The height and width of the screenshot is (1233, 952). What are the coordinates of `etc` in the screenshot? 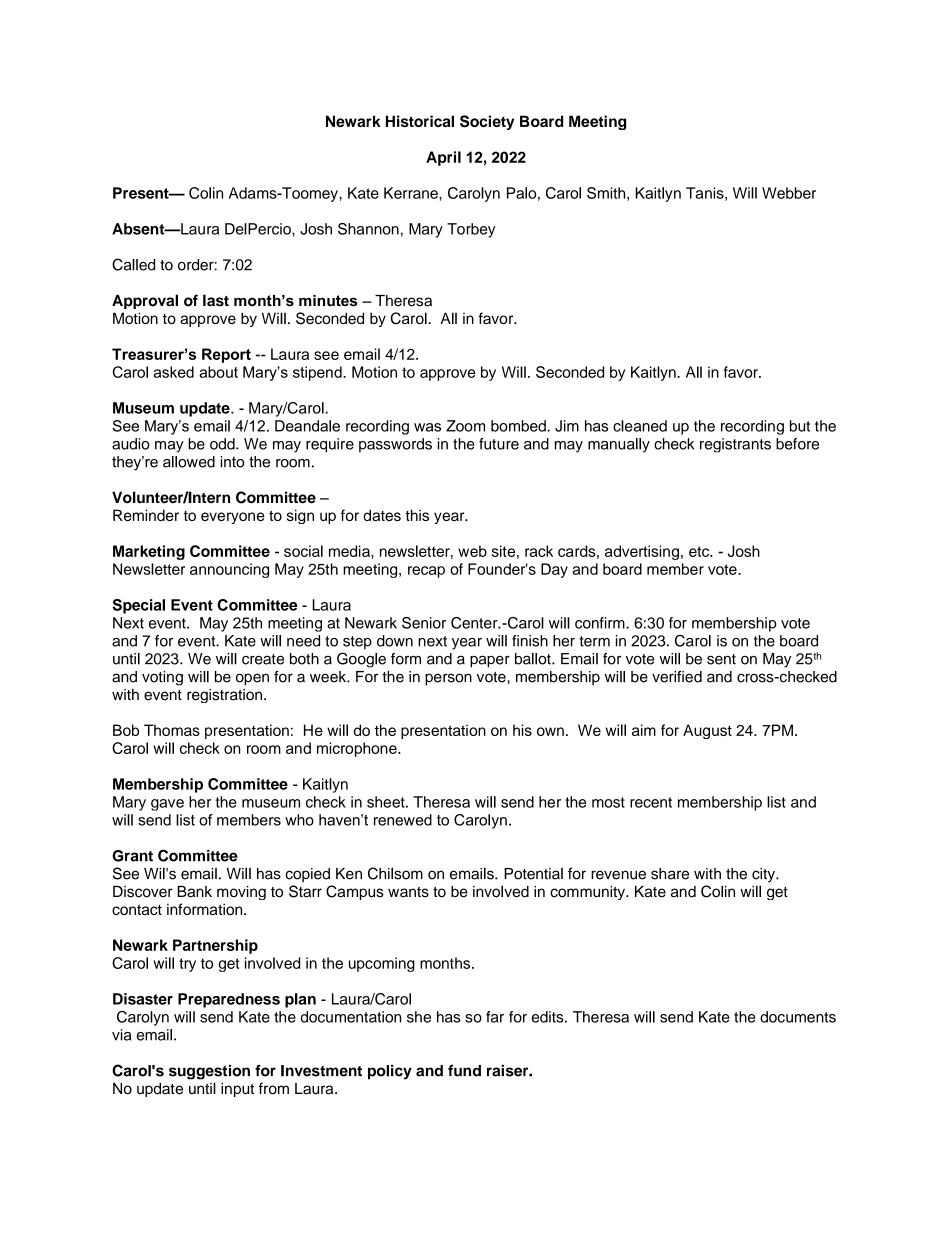 It's located at (700, 551).
